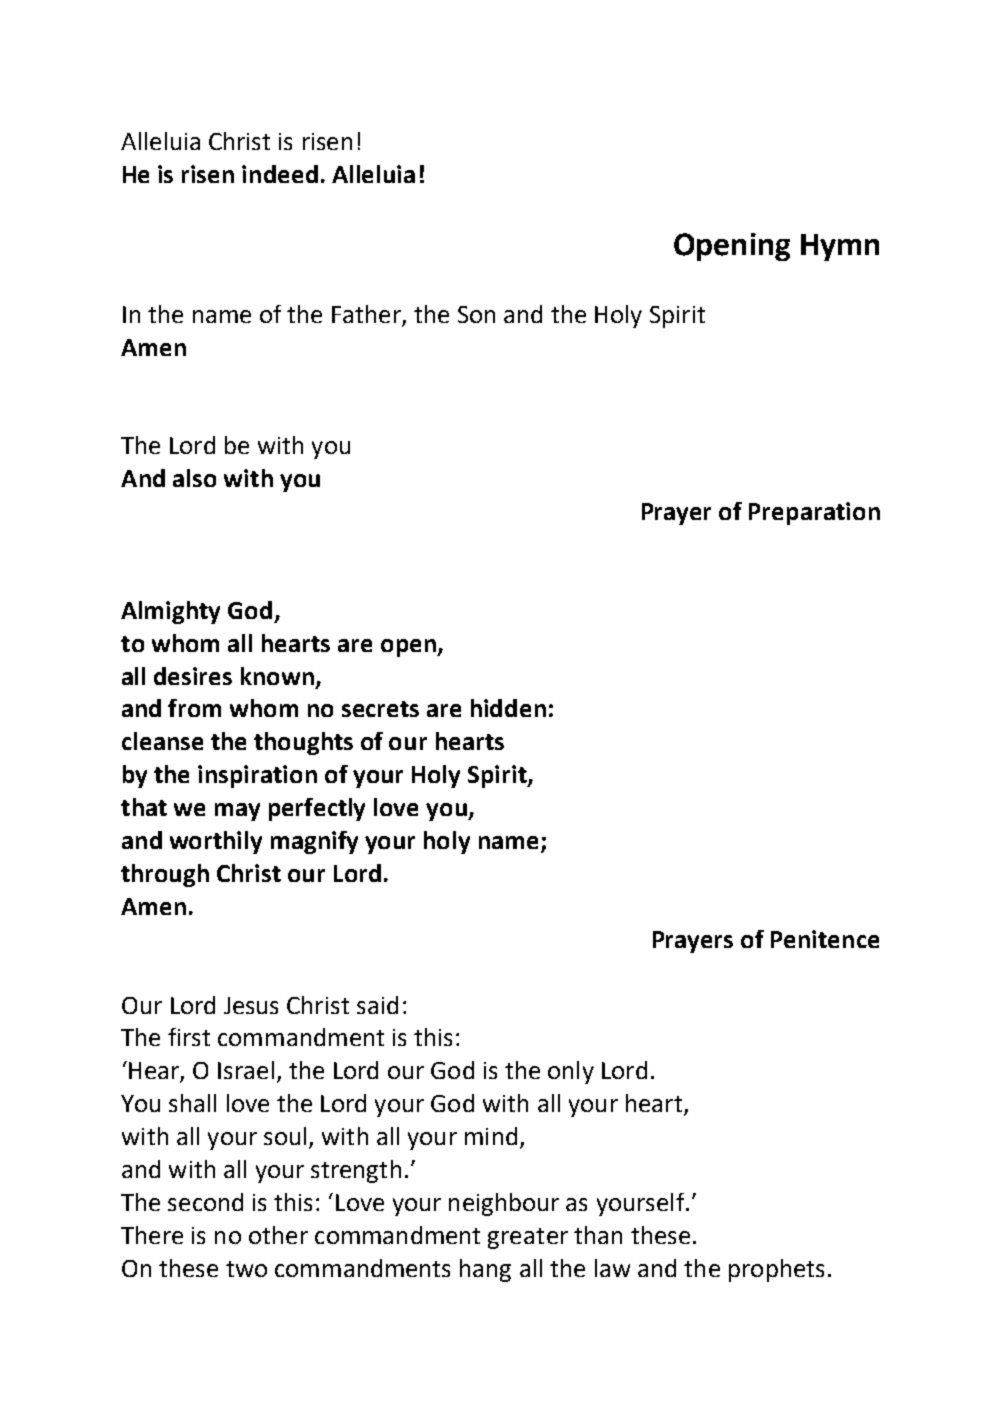 The height and width of the screenshot is (1418, 1002). What do you see at coordinates (377, 1005) in the screenshot?
I see `said` at bounding box center [377, 1005].
